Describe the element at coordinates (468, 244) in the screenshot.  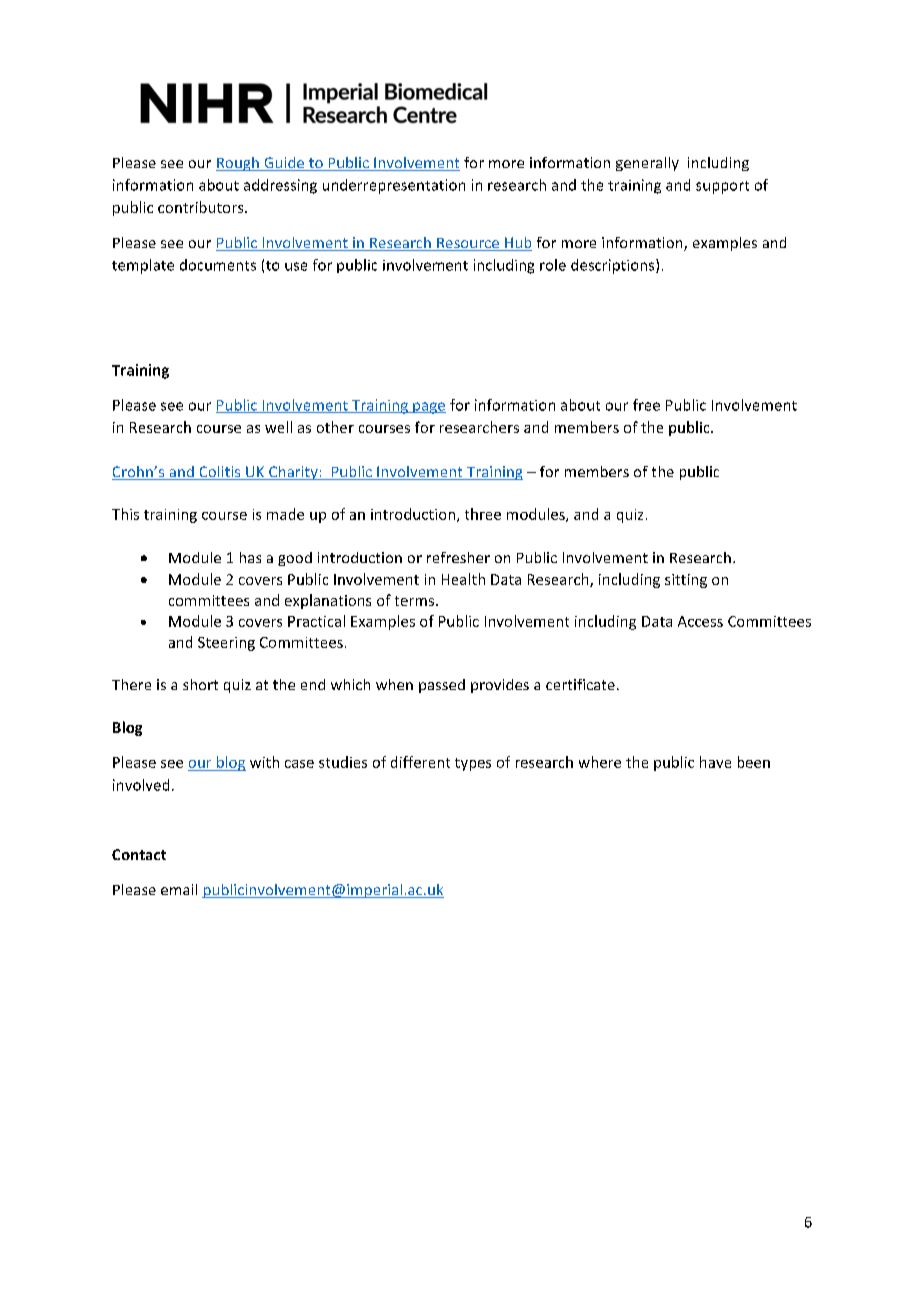
I see `Resource` at that location.
